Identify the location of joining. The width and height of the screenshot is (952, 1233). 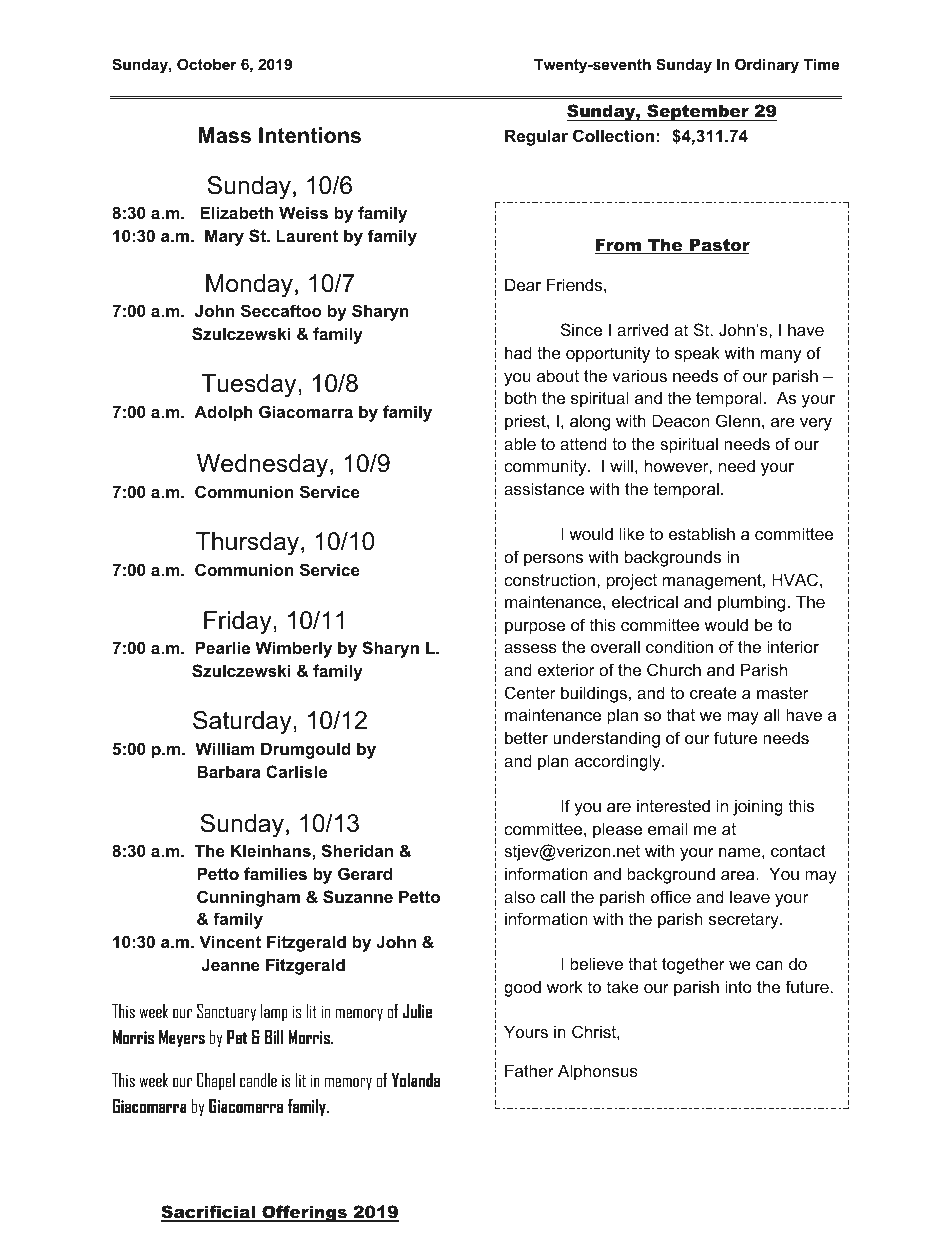
(758, 807).
